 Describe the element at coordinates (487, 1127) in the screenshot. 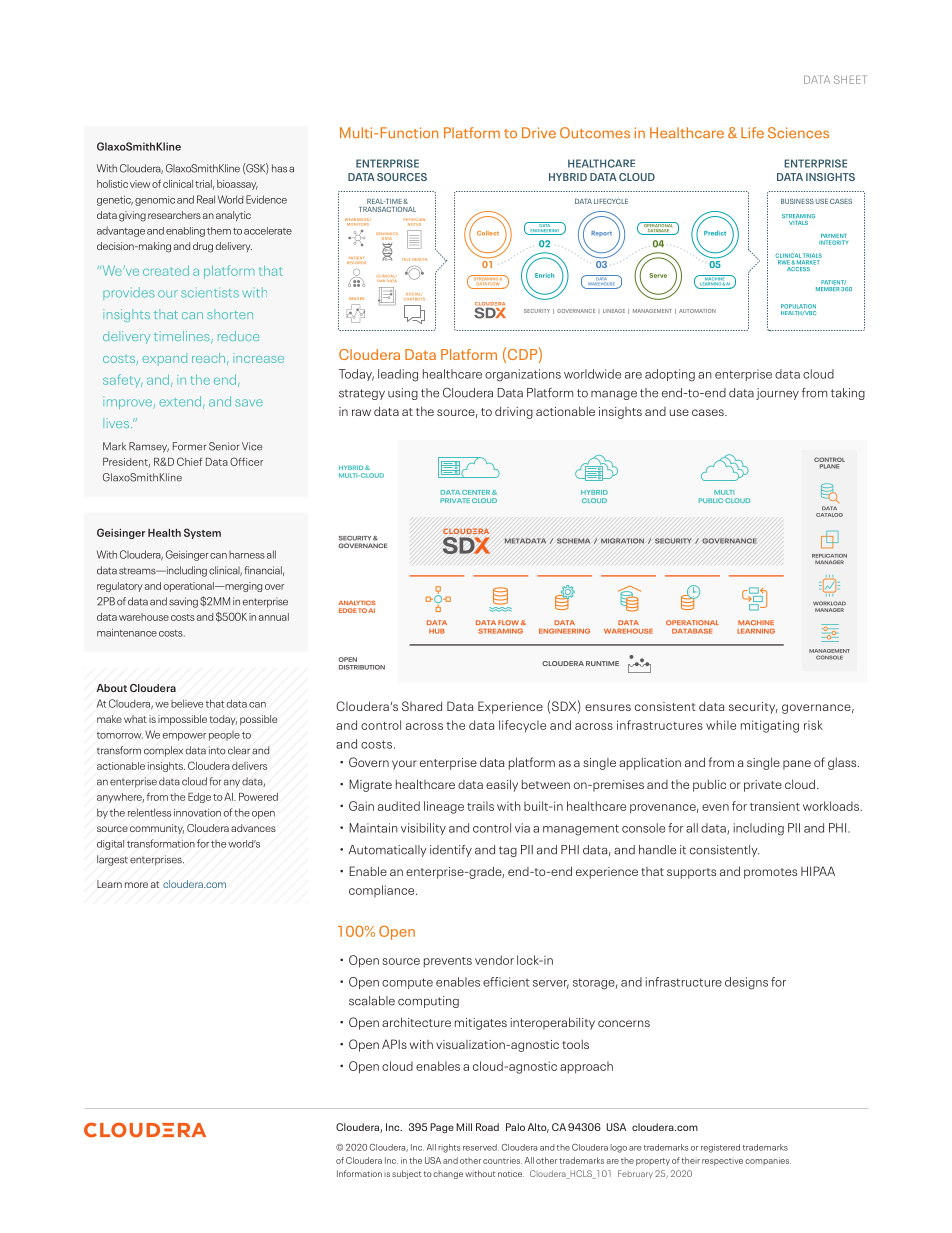

I see `Road` at that location.
